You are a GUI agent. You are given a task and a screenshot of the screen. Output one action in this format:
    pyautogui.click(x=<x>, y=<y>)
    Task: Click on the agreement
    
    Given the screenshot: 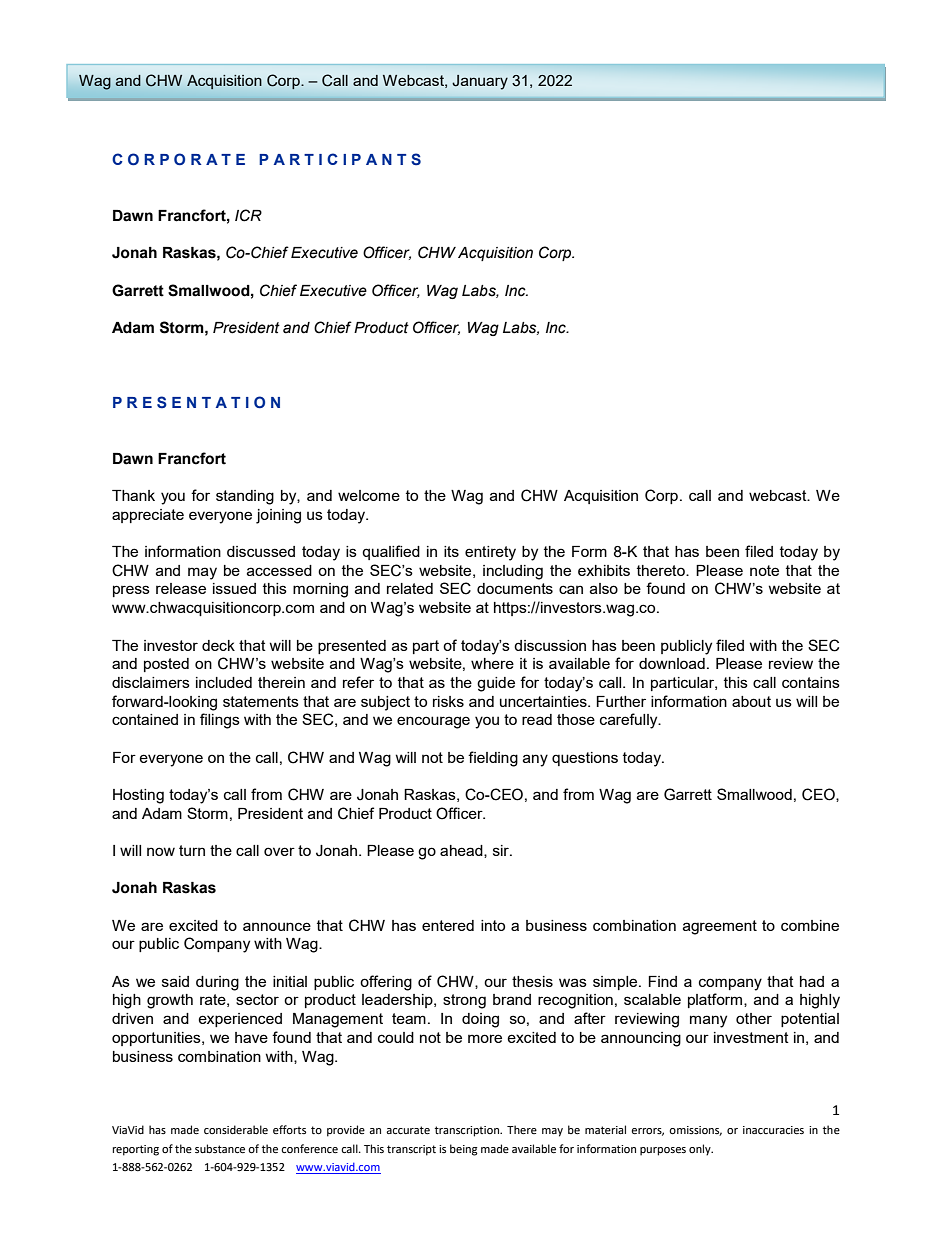 What is the action you would take?
    pyautogui.click(x=720, y=927)
